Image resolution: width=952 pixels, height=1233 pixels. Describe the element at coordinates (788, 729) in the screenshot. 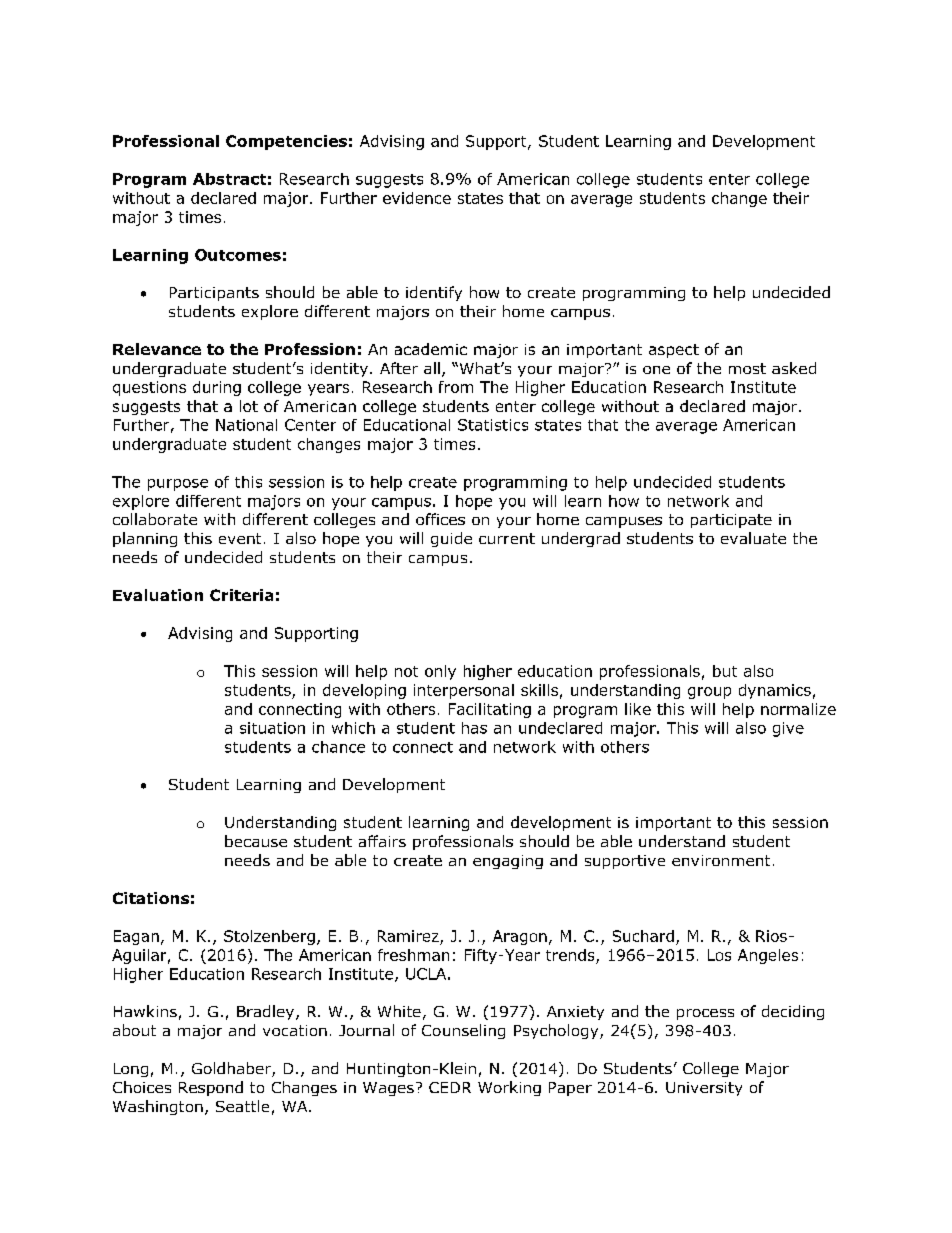

I see `give` at that location.
